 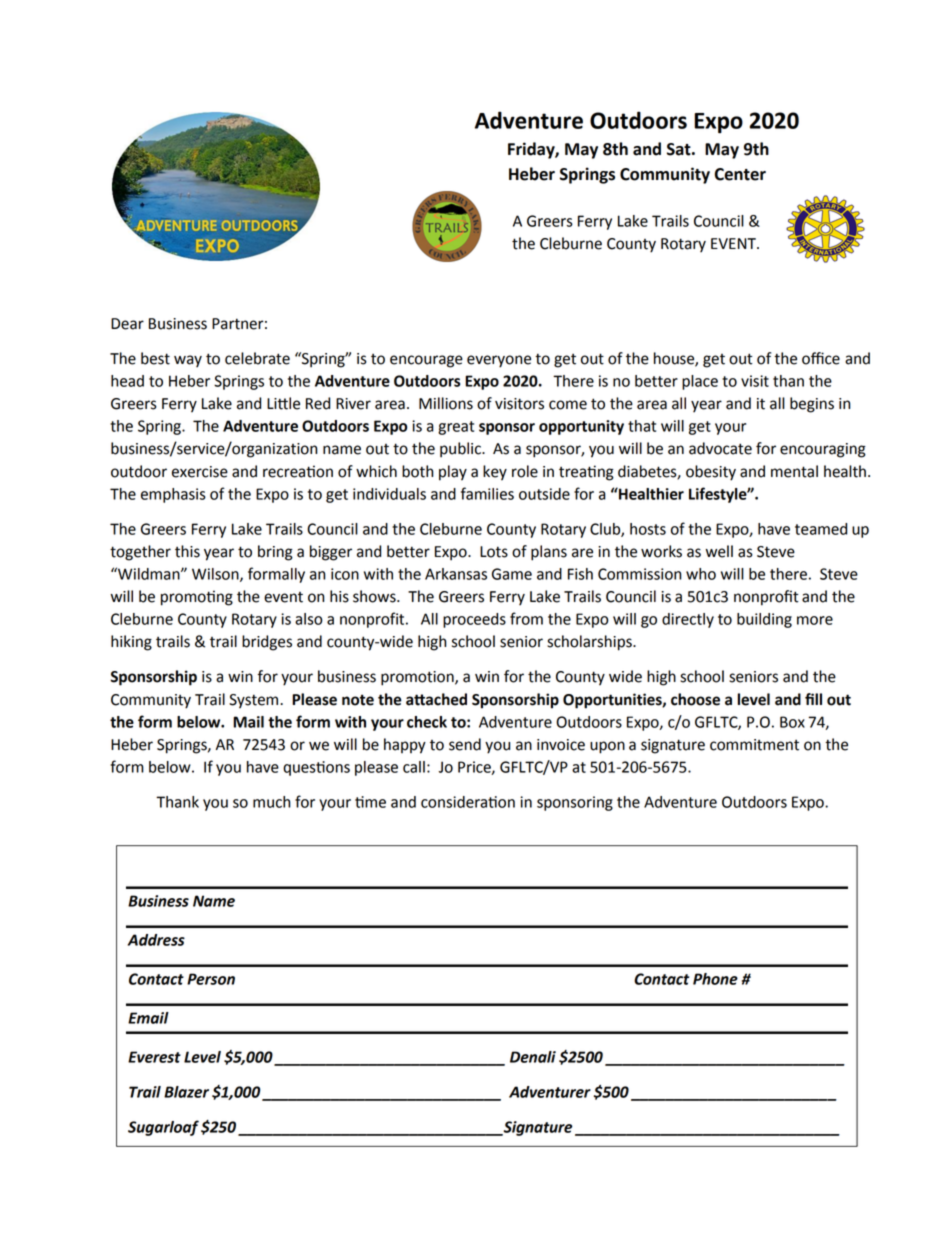 I want to click on proceeds, so click(x=474, y=620).
